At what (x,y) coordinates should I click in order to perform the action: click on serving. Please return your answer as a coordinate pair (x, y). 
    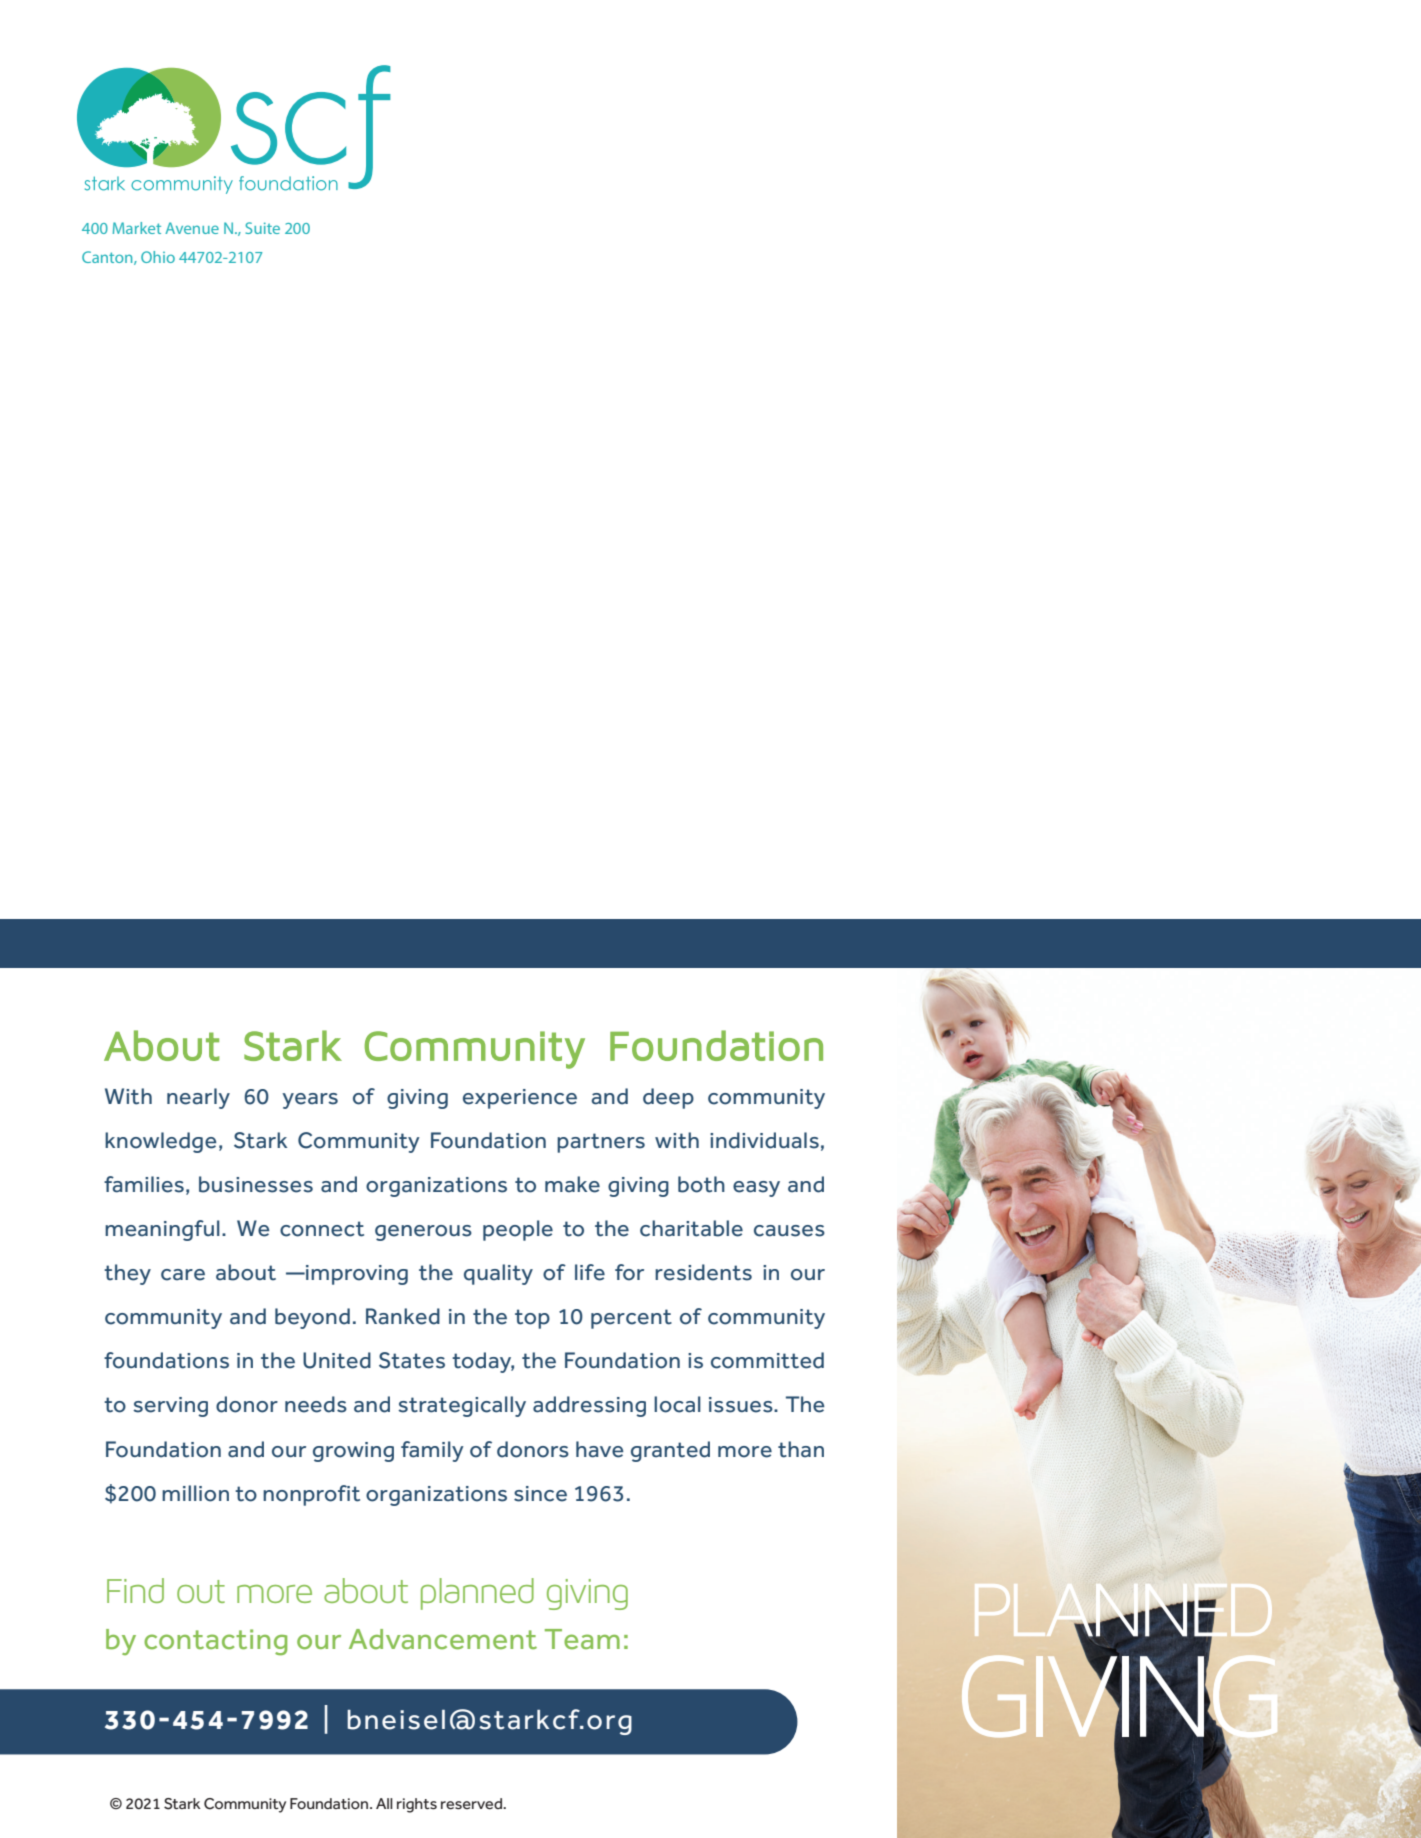
    Looking at the image, I should click on (170, 1407).
